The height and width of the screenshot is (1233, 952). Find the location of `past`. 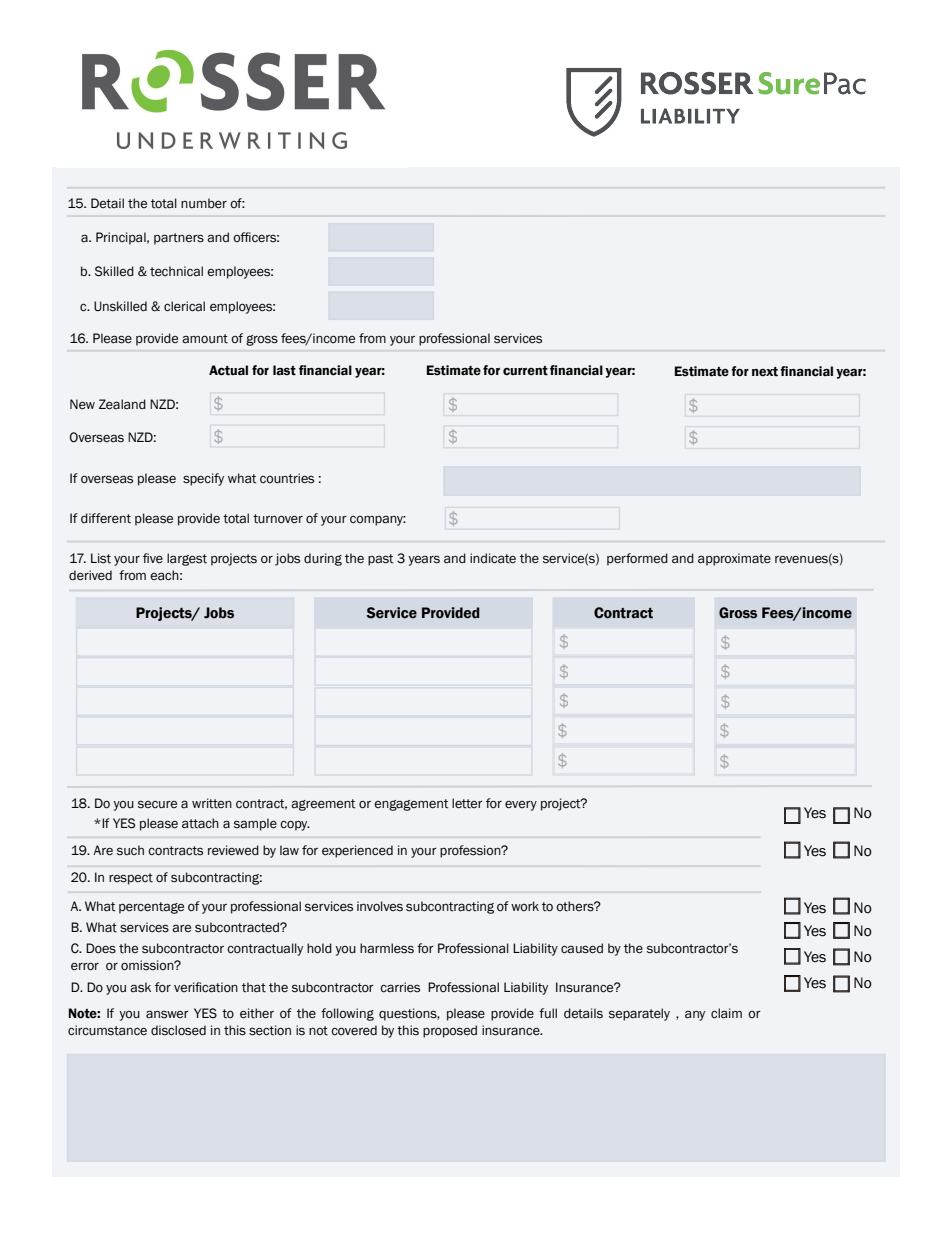

past is located at coordinates (381, 560).
